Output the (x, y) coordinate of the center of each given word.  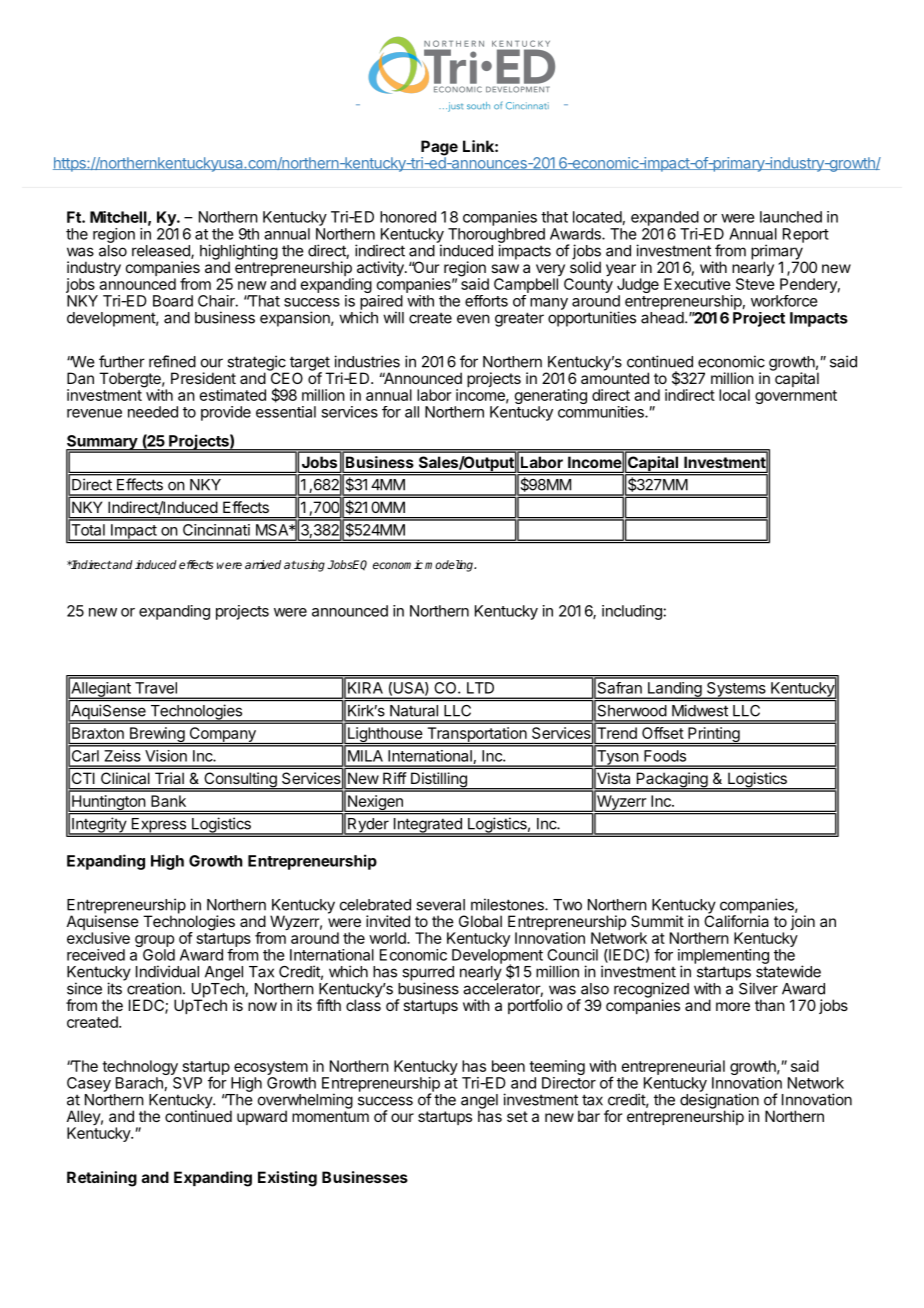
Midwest (700, 710)
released (162, 252)
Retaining (102, 1179)
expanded (665, 218)
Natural (414, 711)
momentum (330, 1116)
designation (719, 1102)
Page (439, 149)
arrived (263, 564)
